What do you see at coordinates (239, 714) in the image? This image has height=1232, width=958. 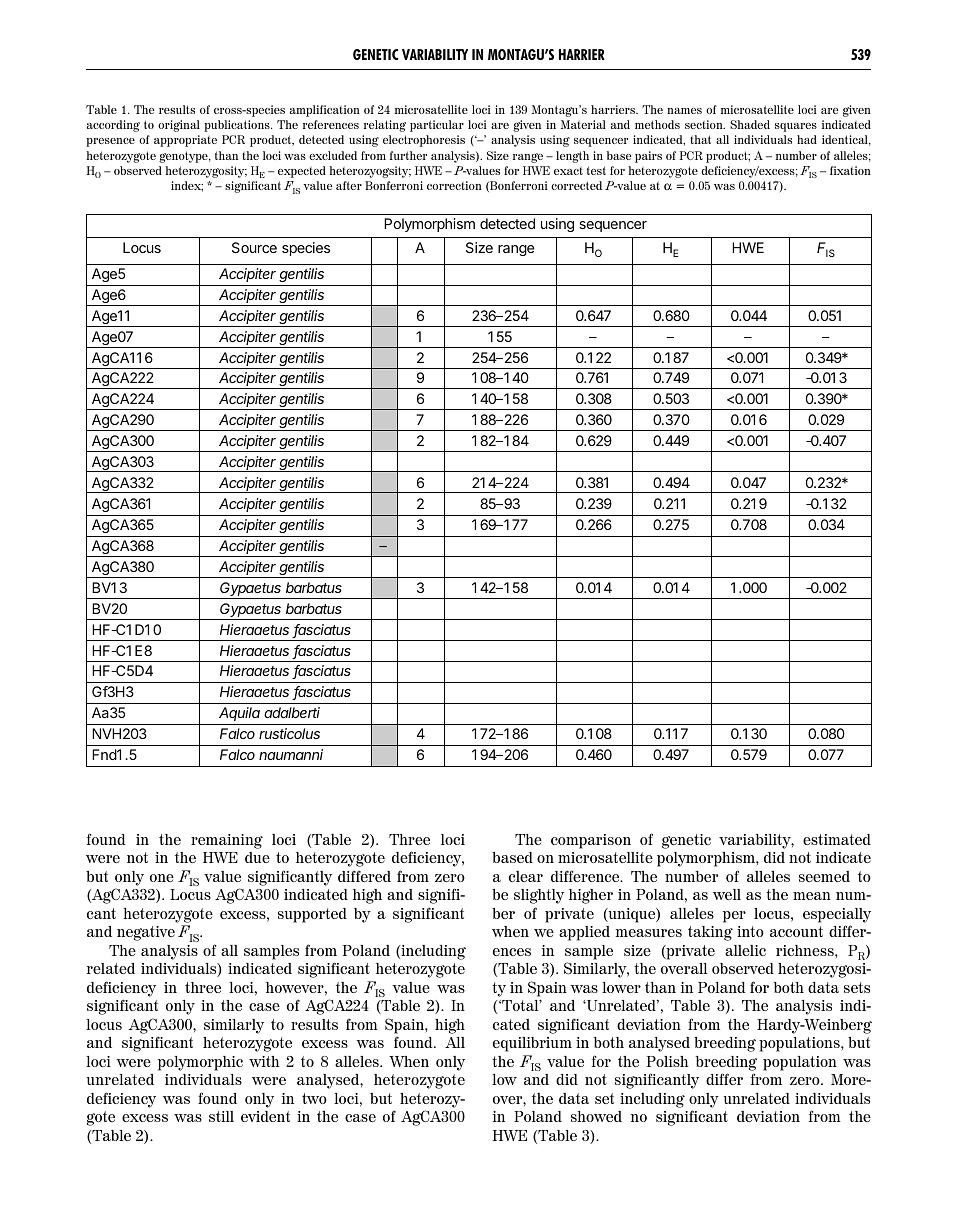 I see `Aquila` at bounding box center [239, 714].
